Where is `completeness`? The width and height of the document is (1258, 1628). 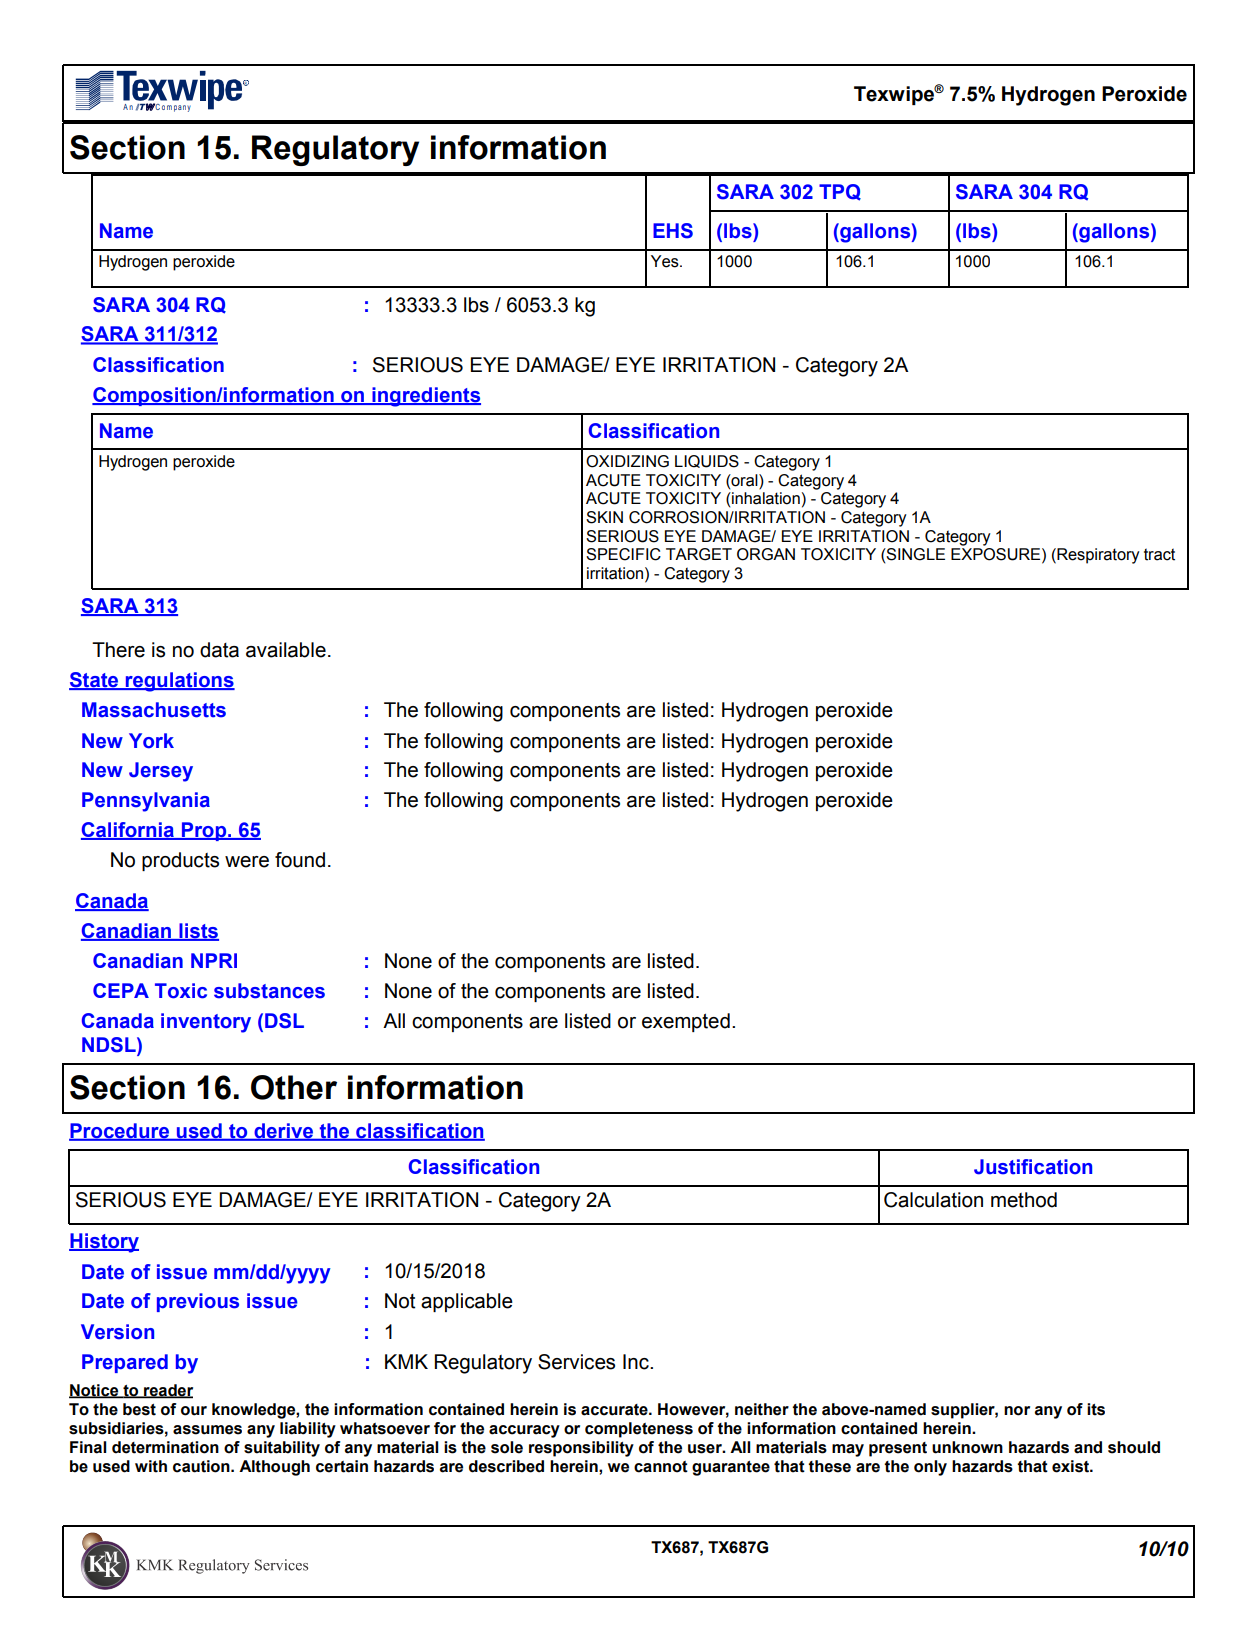 completeness is located at coordinates (639, 1430).
